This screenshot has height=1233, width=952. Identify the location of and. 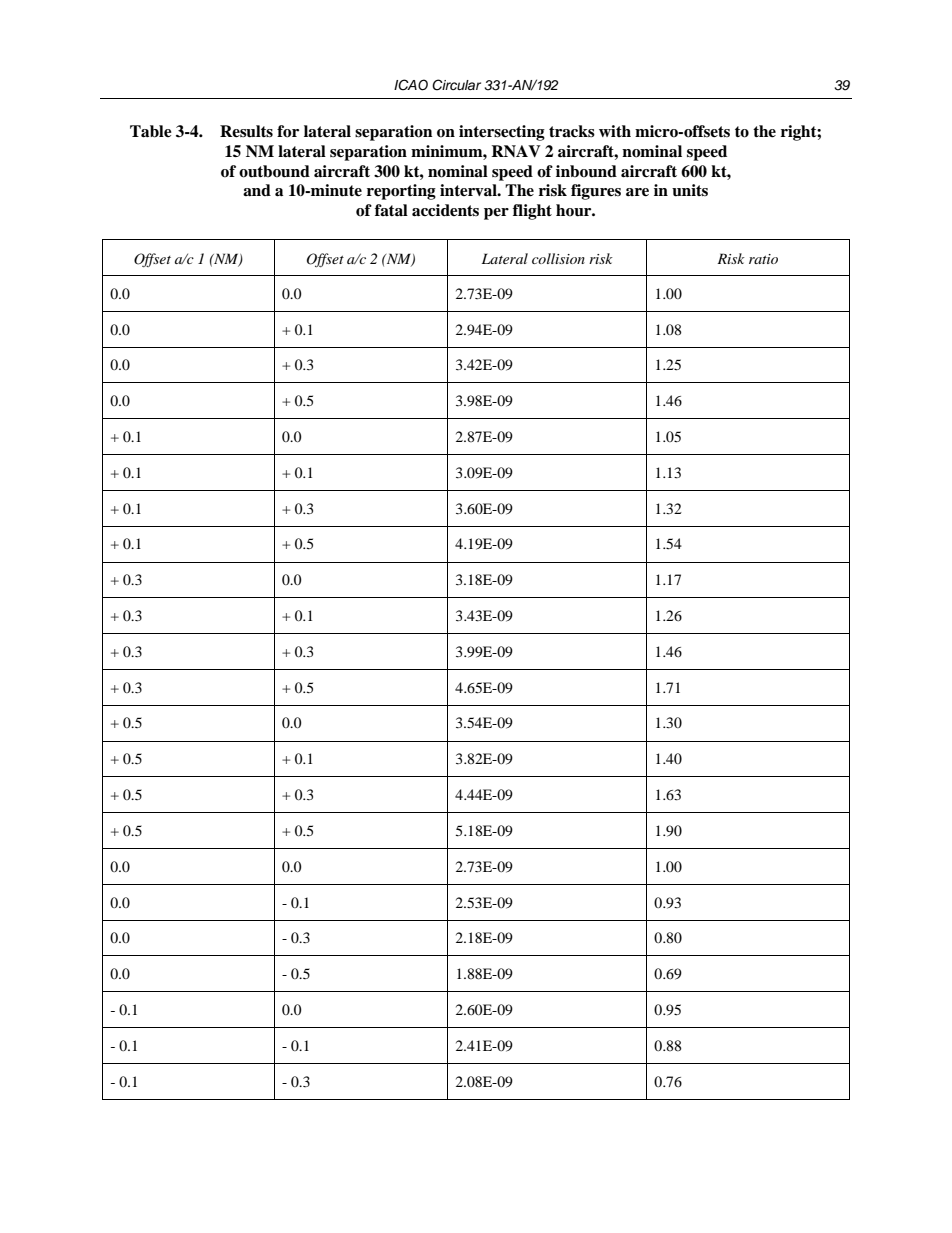
(257, 190).
